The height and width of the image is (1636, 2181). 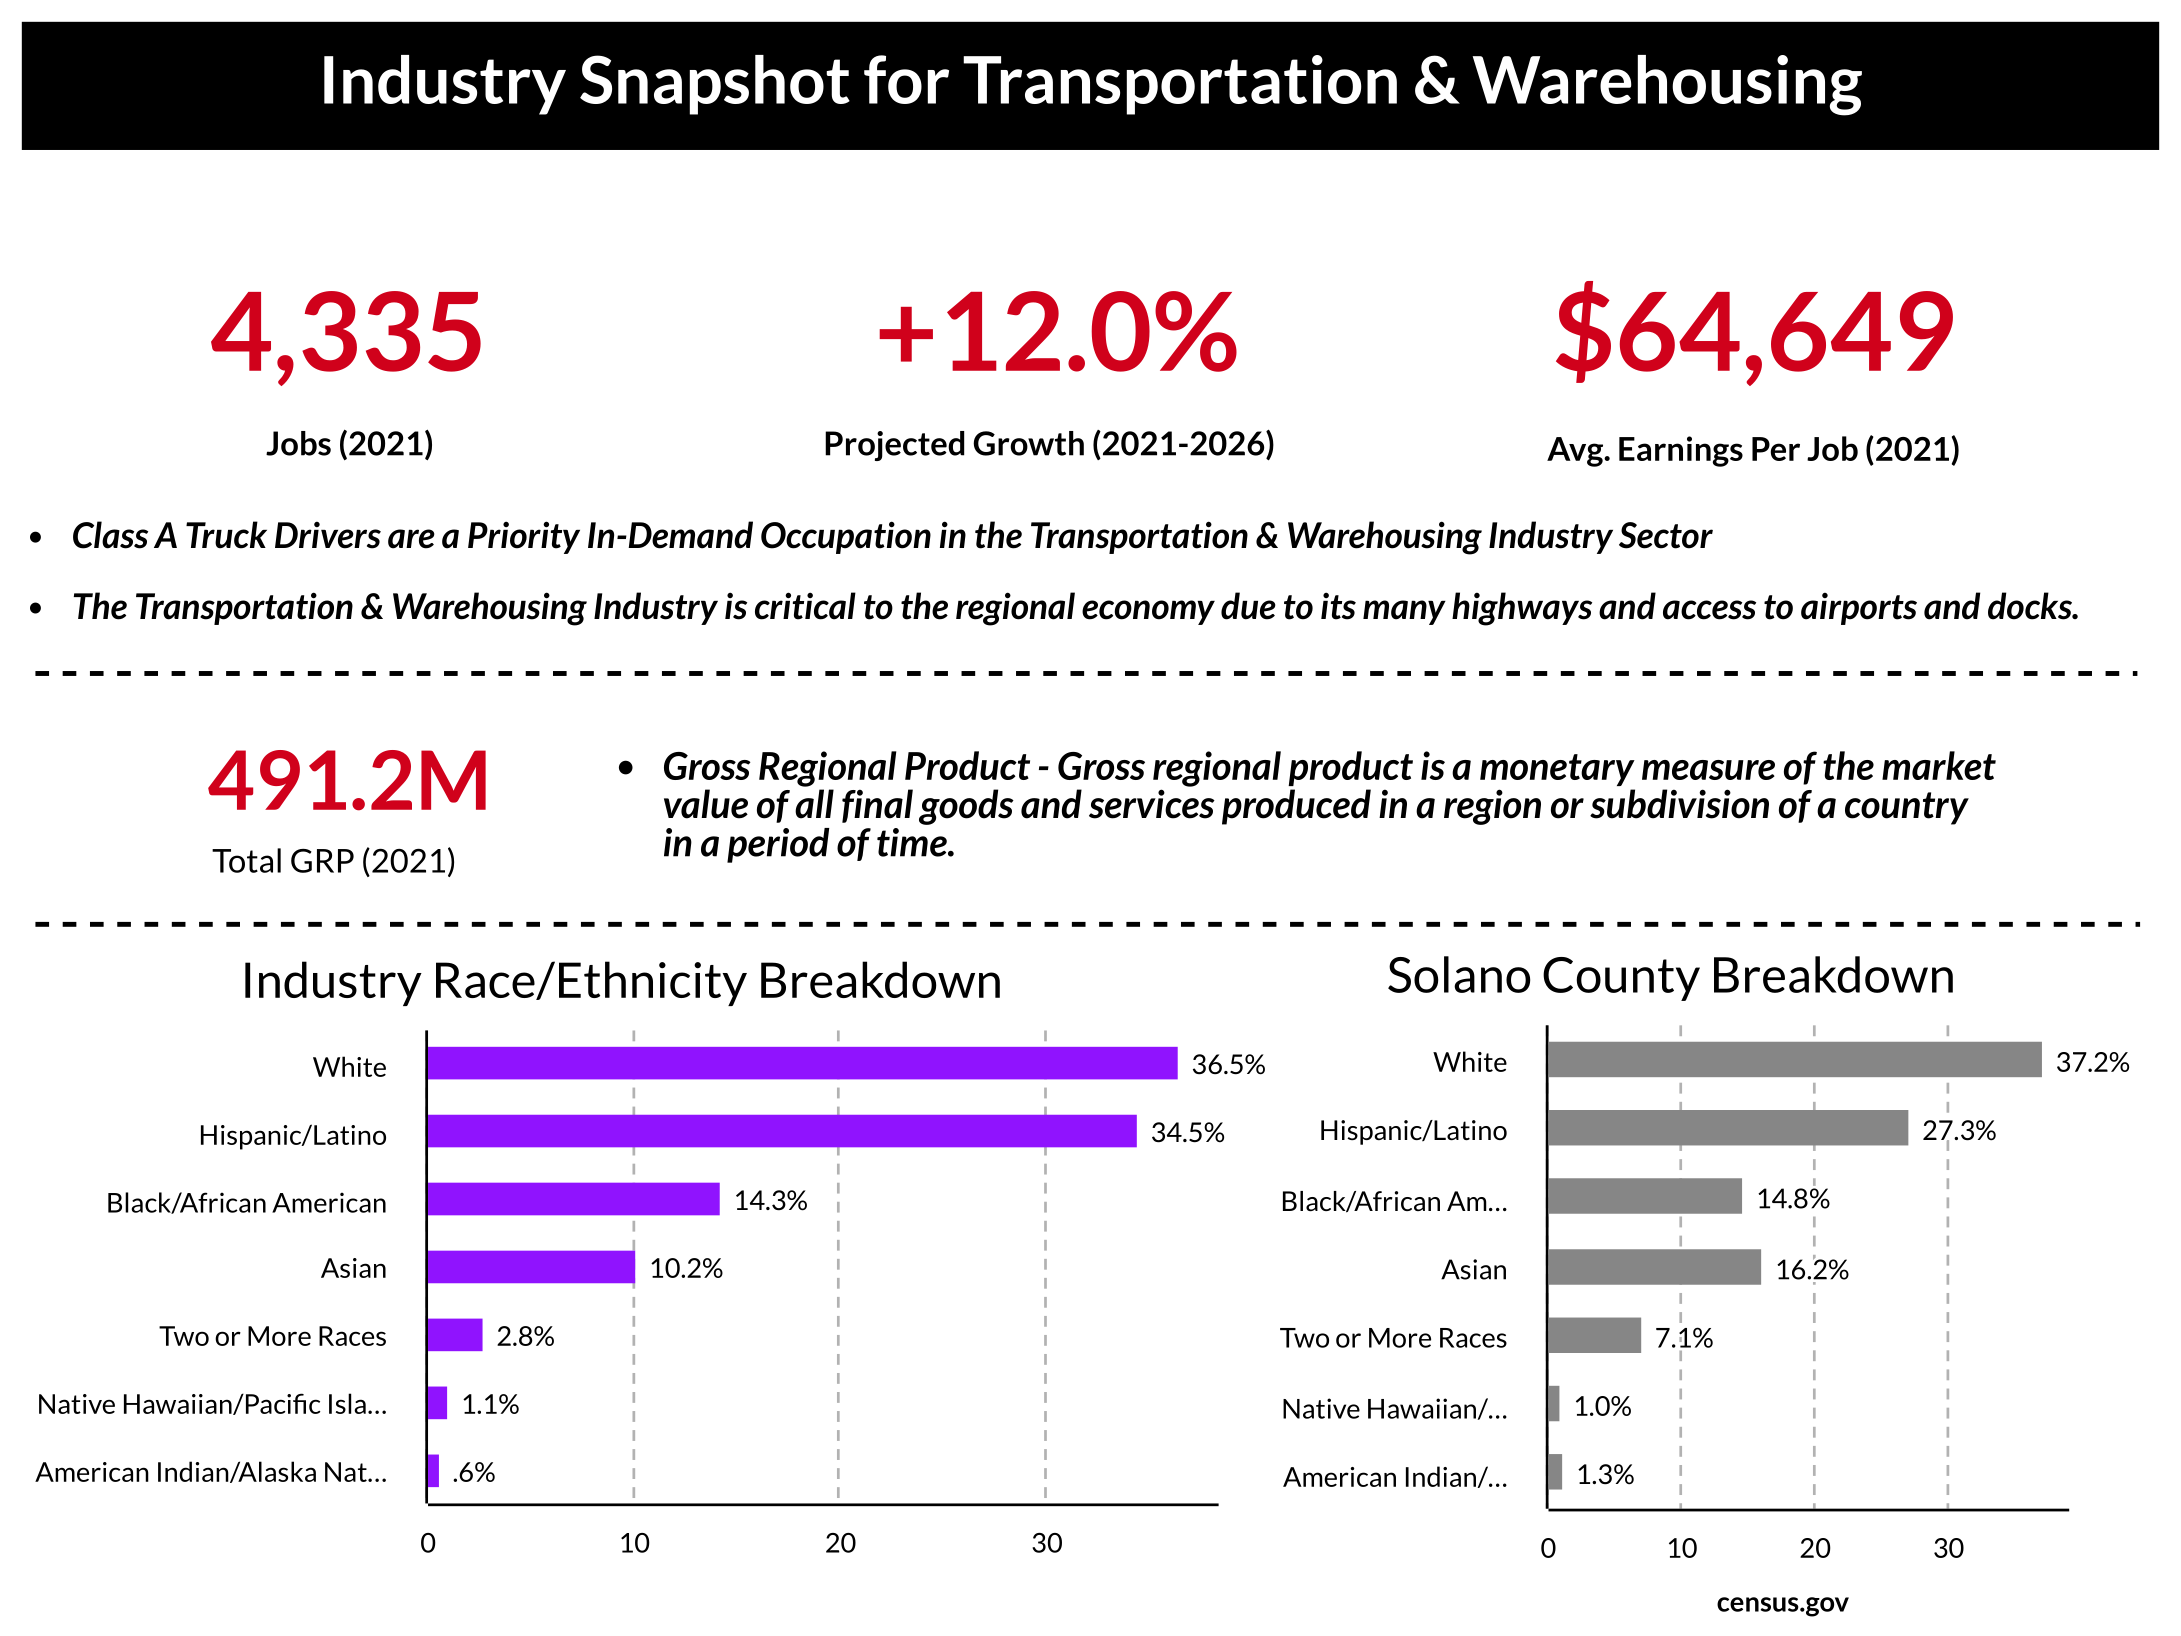 What do you see at coordinates (246, 860) in the image?
I see `Total` at bounding box center [246, 860].
